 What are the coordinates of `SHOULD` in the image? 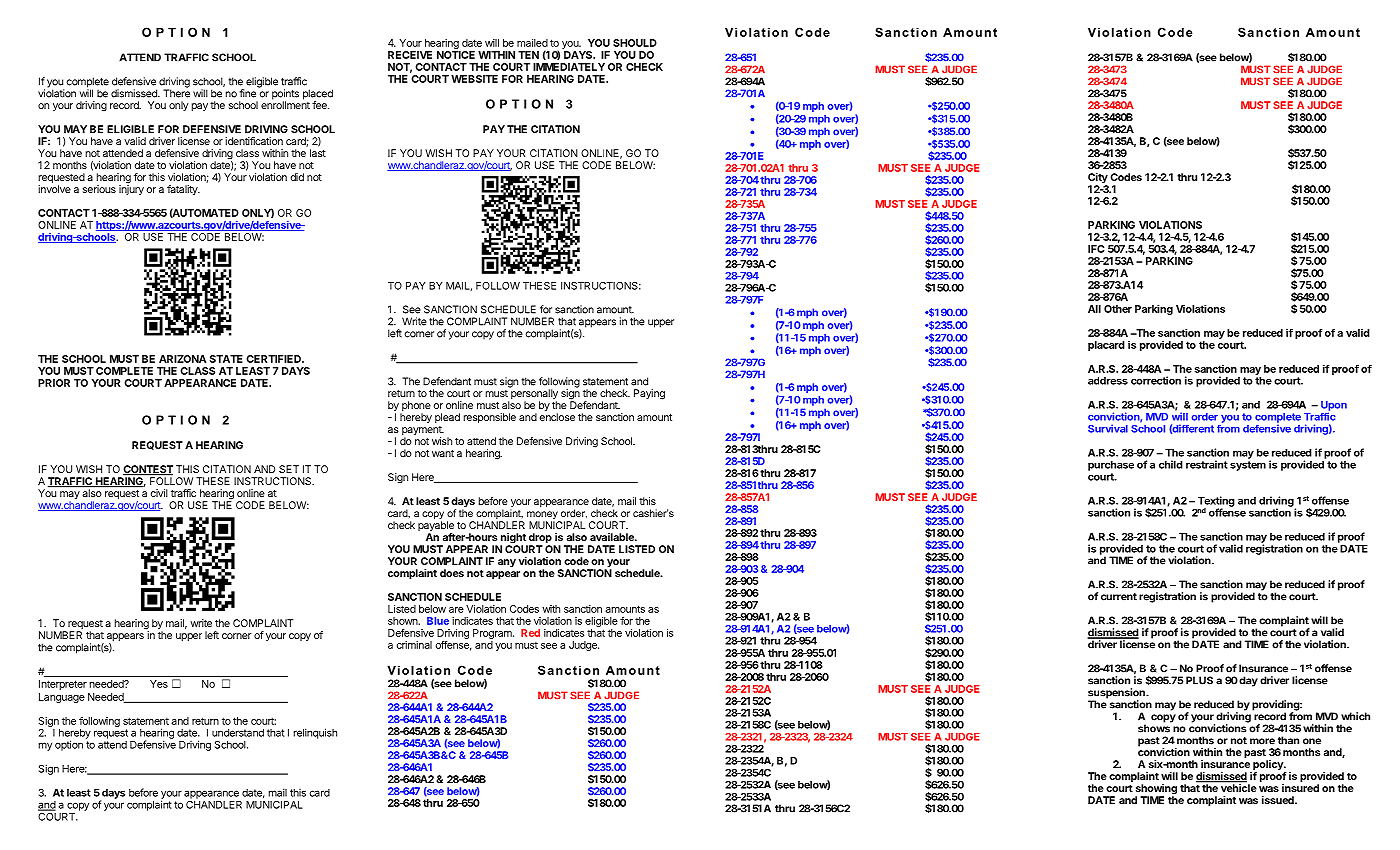 It's located at (635, 43).
